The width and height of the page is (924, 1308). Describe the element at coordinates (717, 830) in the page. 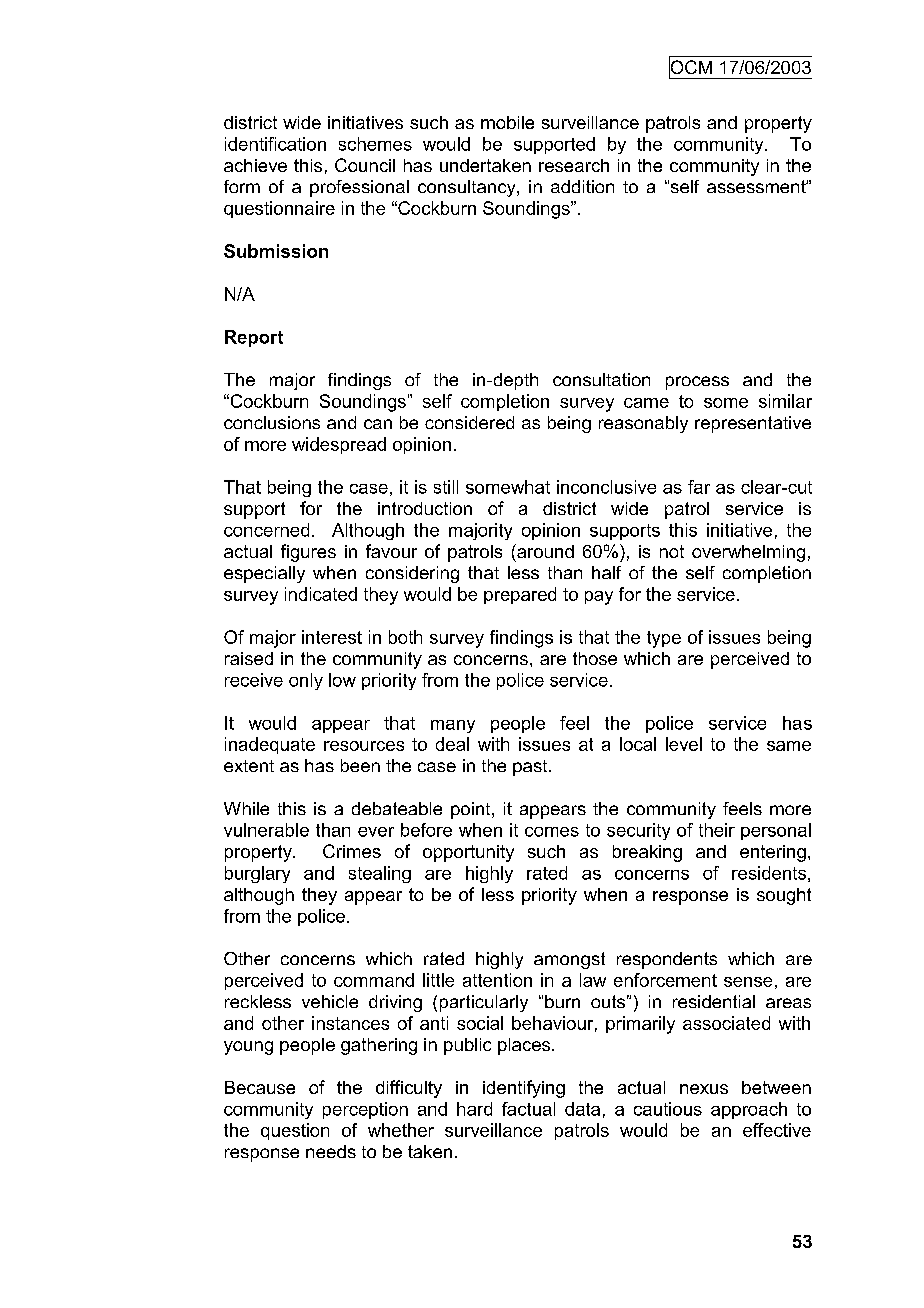

I see `their` at that location.
